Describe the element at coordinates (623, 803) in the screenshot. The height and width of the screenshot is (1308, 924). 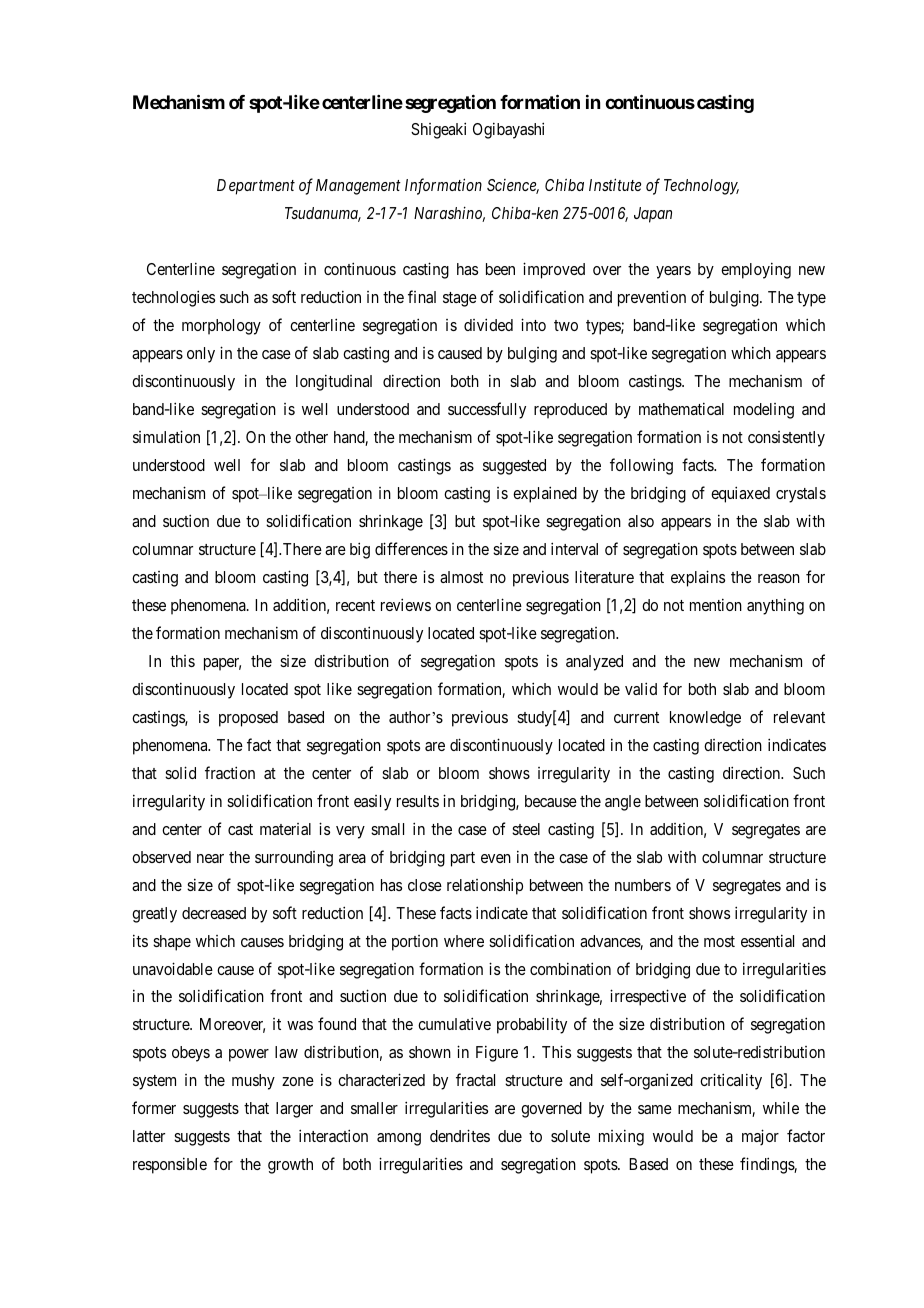
I see `angle` at that location.
